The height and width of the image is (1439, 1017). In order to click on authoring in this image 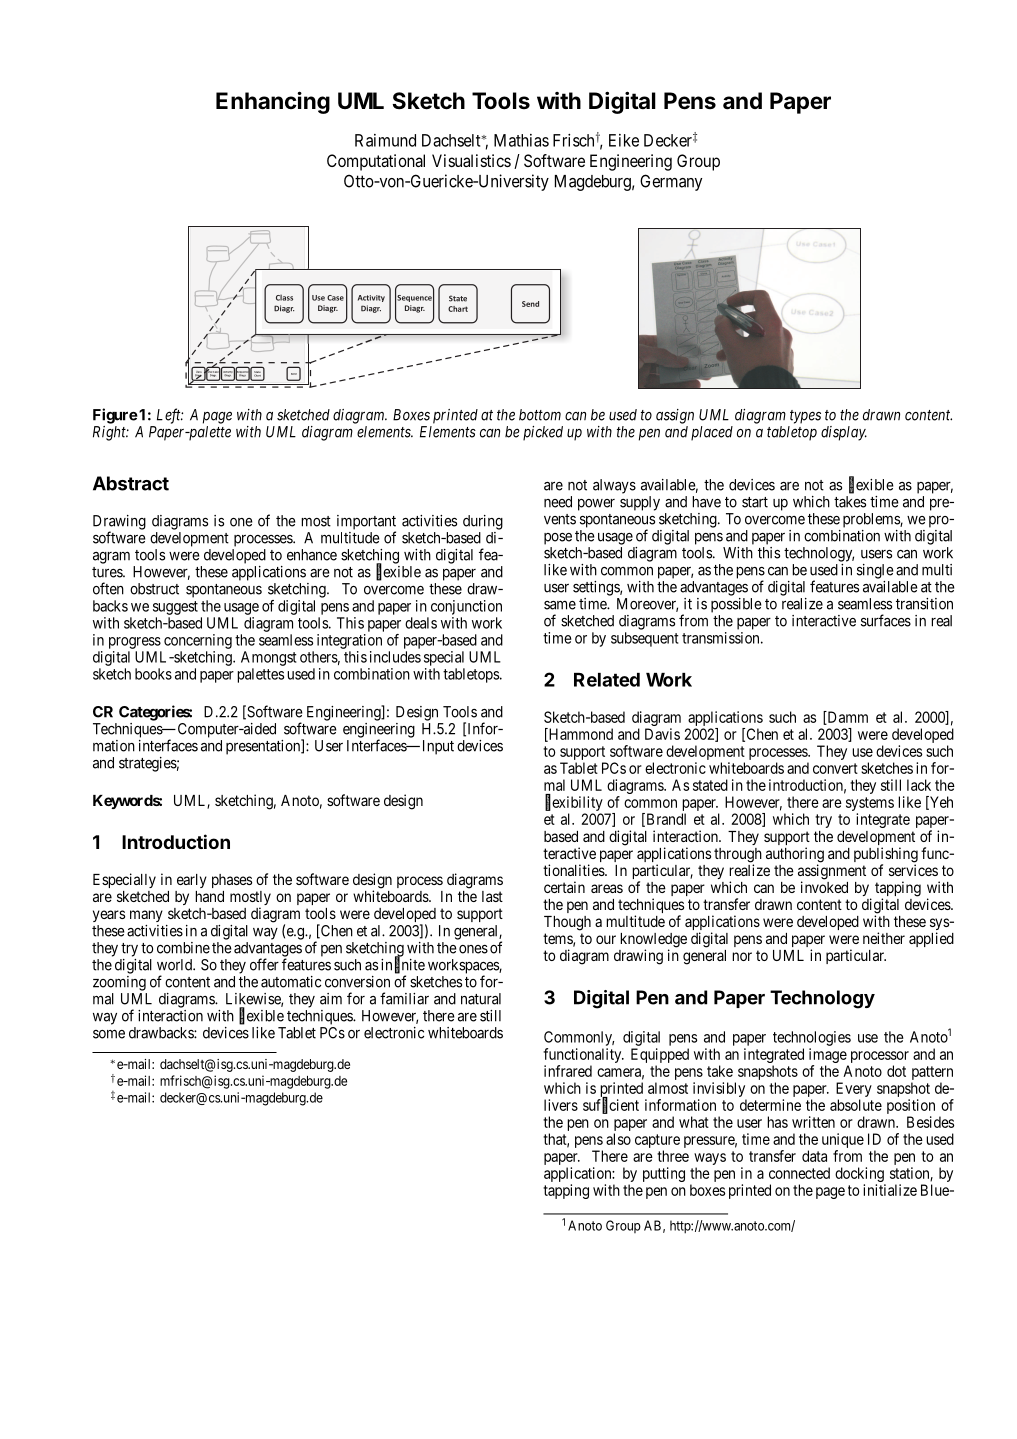, I will do `click(795, 856)`.
